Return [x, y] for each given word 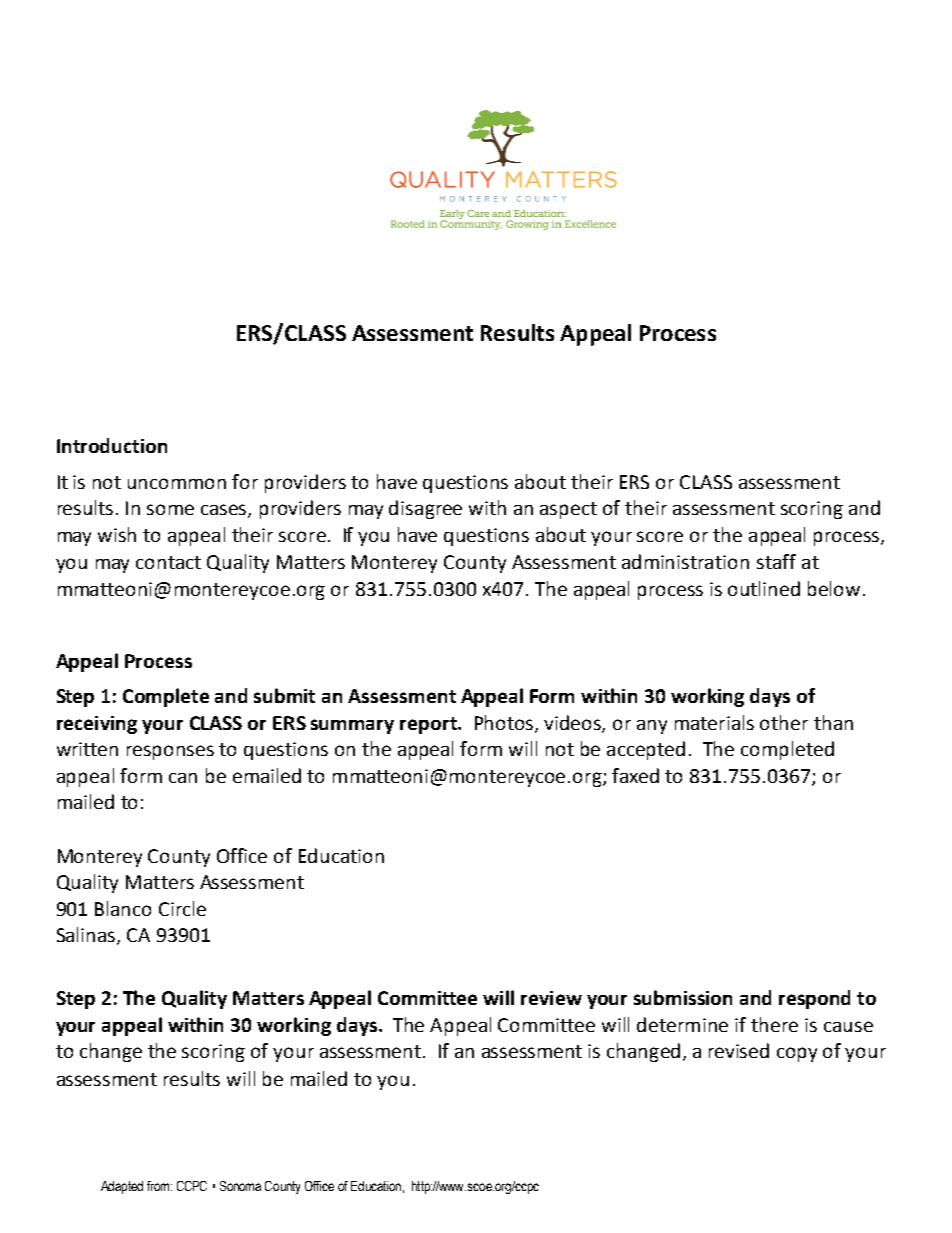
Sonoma [240, 1186]
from [158, 1186]
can [183, 778]
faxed [635, 775]
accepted [646, 750]
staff [776, 561]
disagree [425, 509]
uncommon [177, 483]
